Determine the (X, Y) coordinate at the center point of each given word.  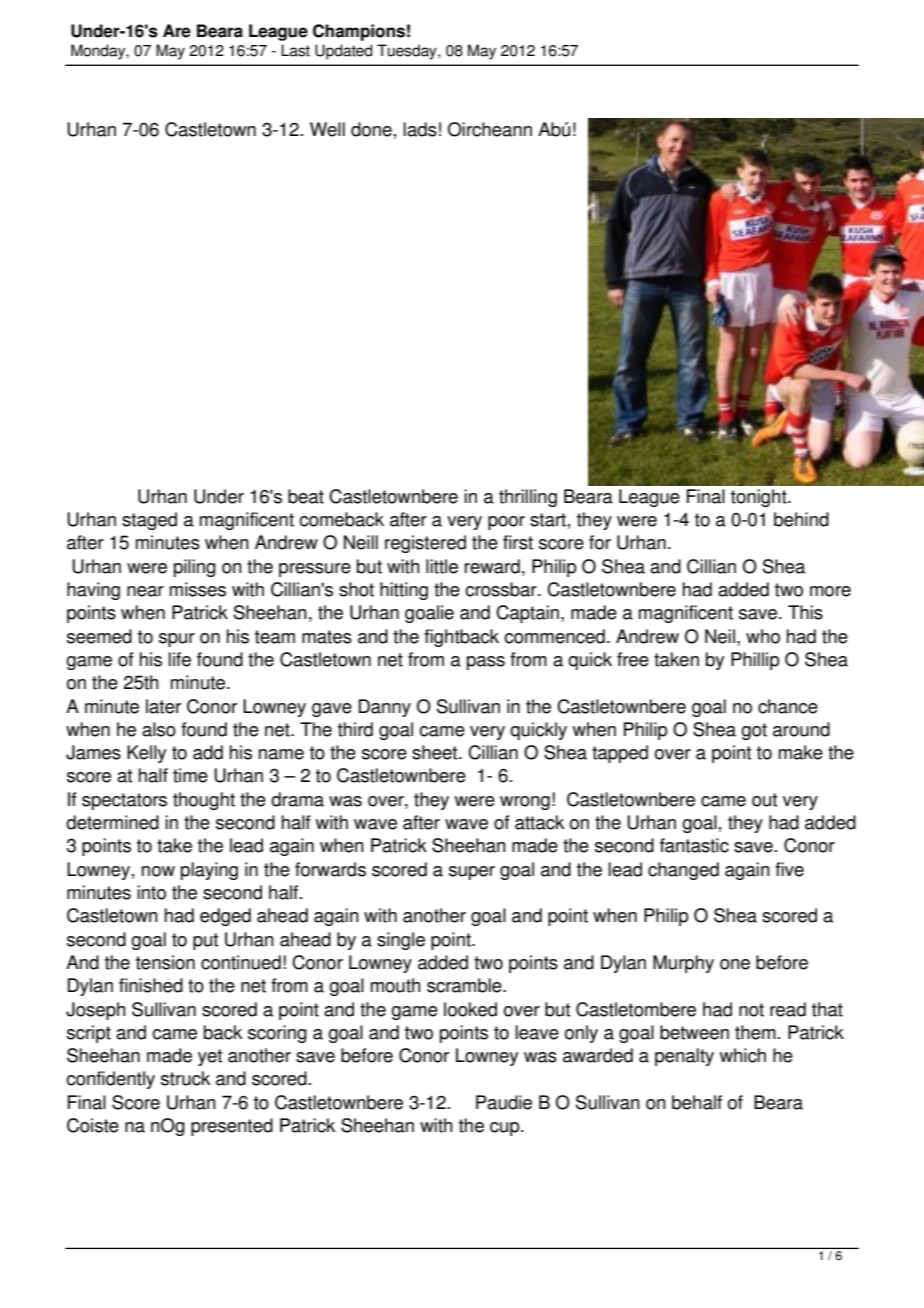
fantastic (694, 845)
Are (177, 31)
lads (420, 129)
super (472, 873)
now (158, 871)
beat (306, 496)
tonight (760, 498)
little (442, 566)
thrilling (528, 498)
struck (185, 1078)
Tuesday (408, 52)
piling (195, 568)
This (805, 612)
